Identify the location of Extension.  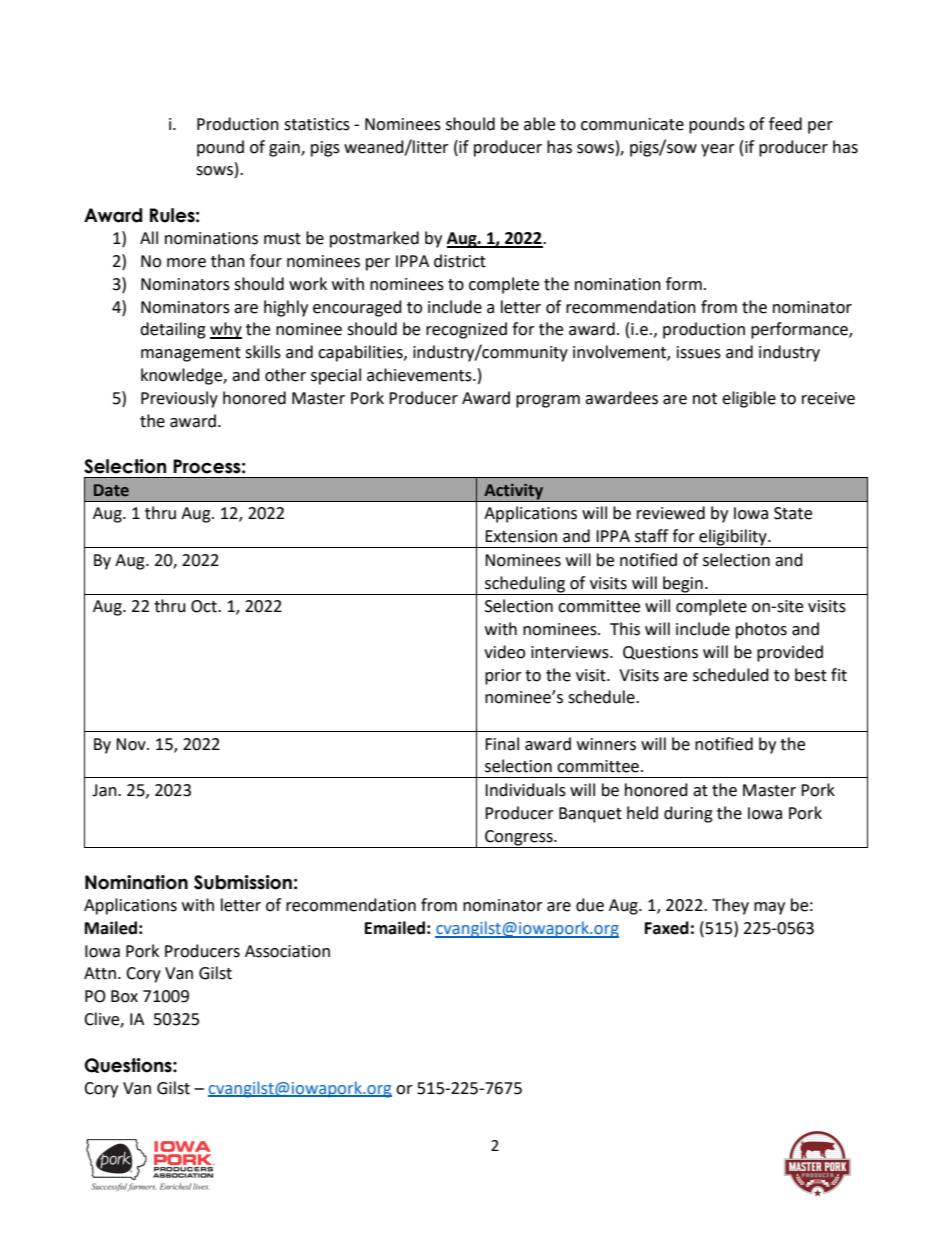
(521, 536).
